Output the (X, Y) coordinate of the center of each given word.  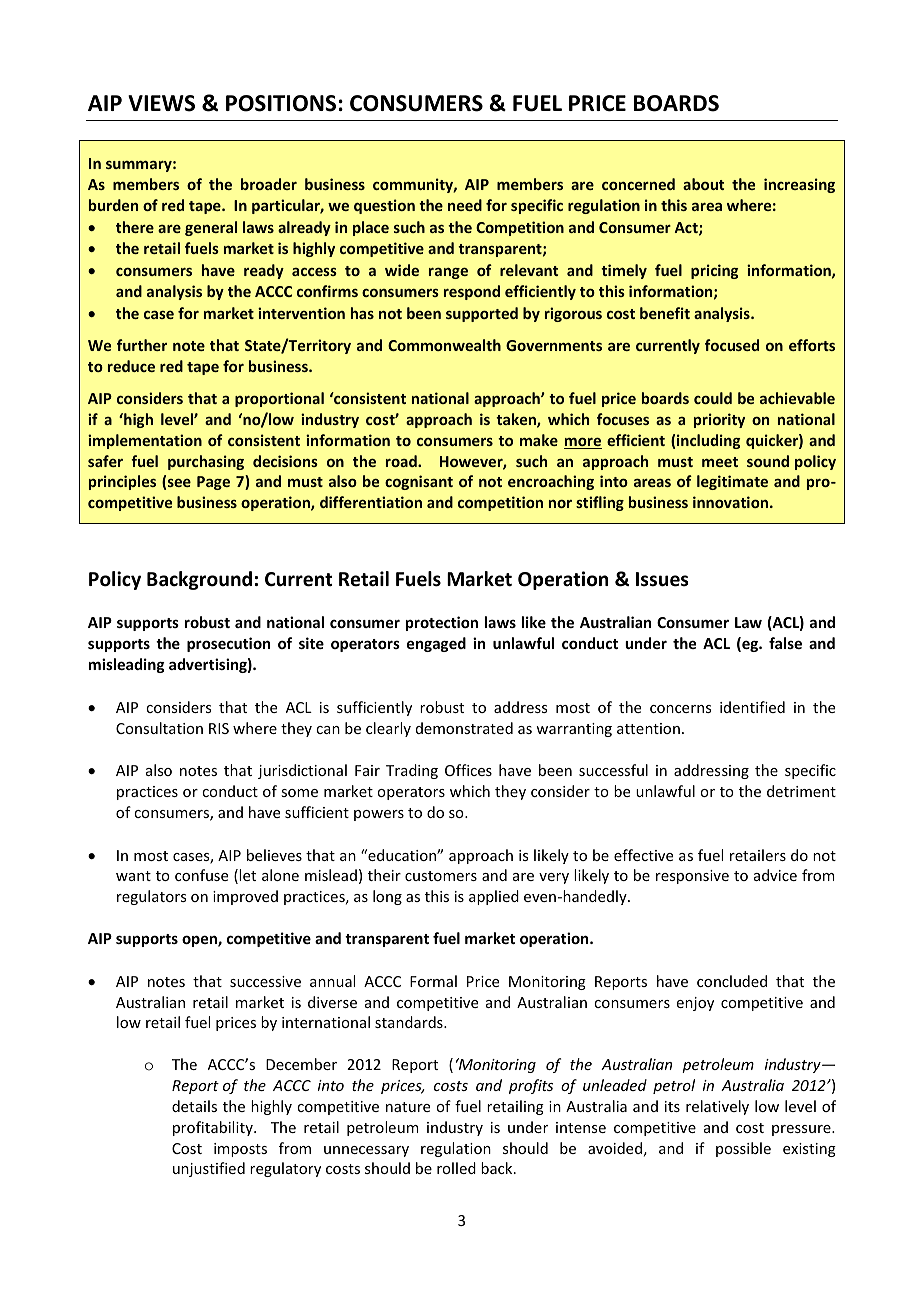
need (465, 205)
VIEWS (161, 103)
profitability (214, 1128)
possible (743, 1149)
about (703, 184)
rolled (456, 1168)
